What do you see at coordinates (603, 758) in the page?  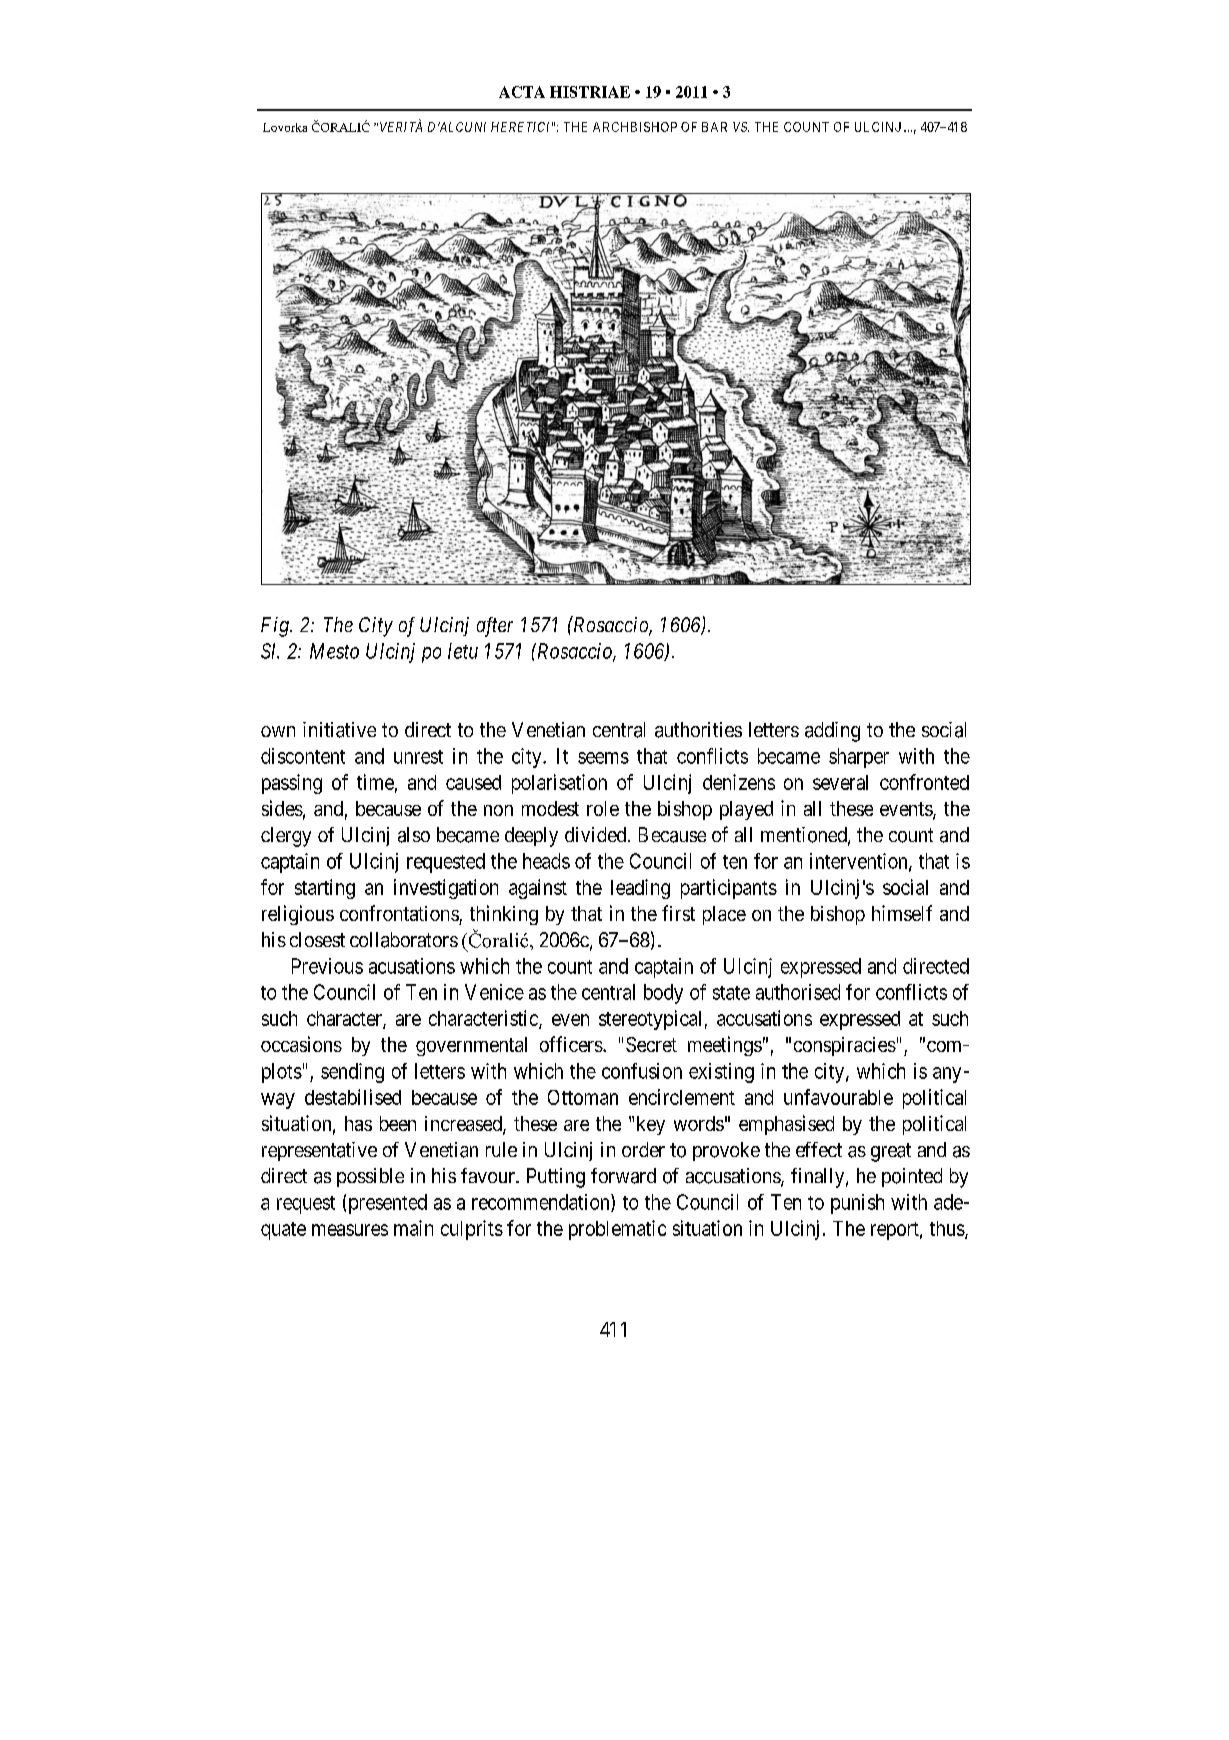 I see `seems` at bounding box center [603, 758].
